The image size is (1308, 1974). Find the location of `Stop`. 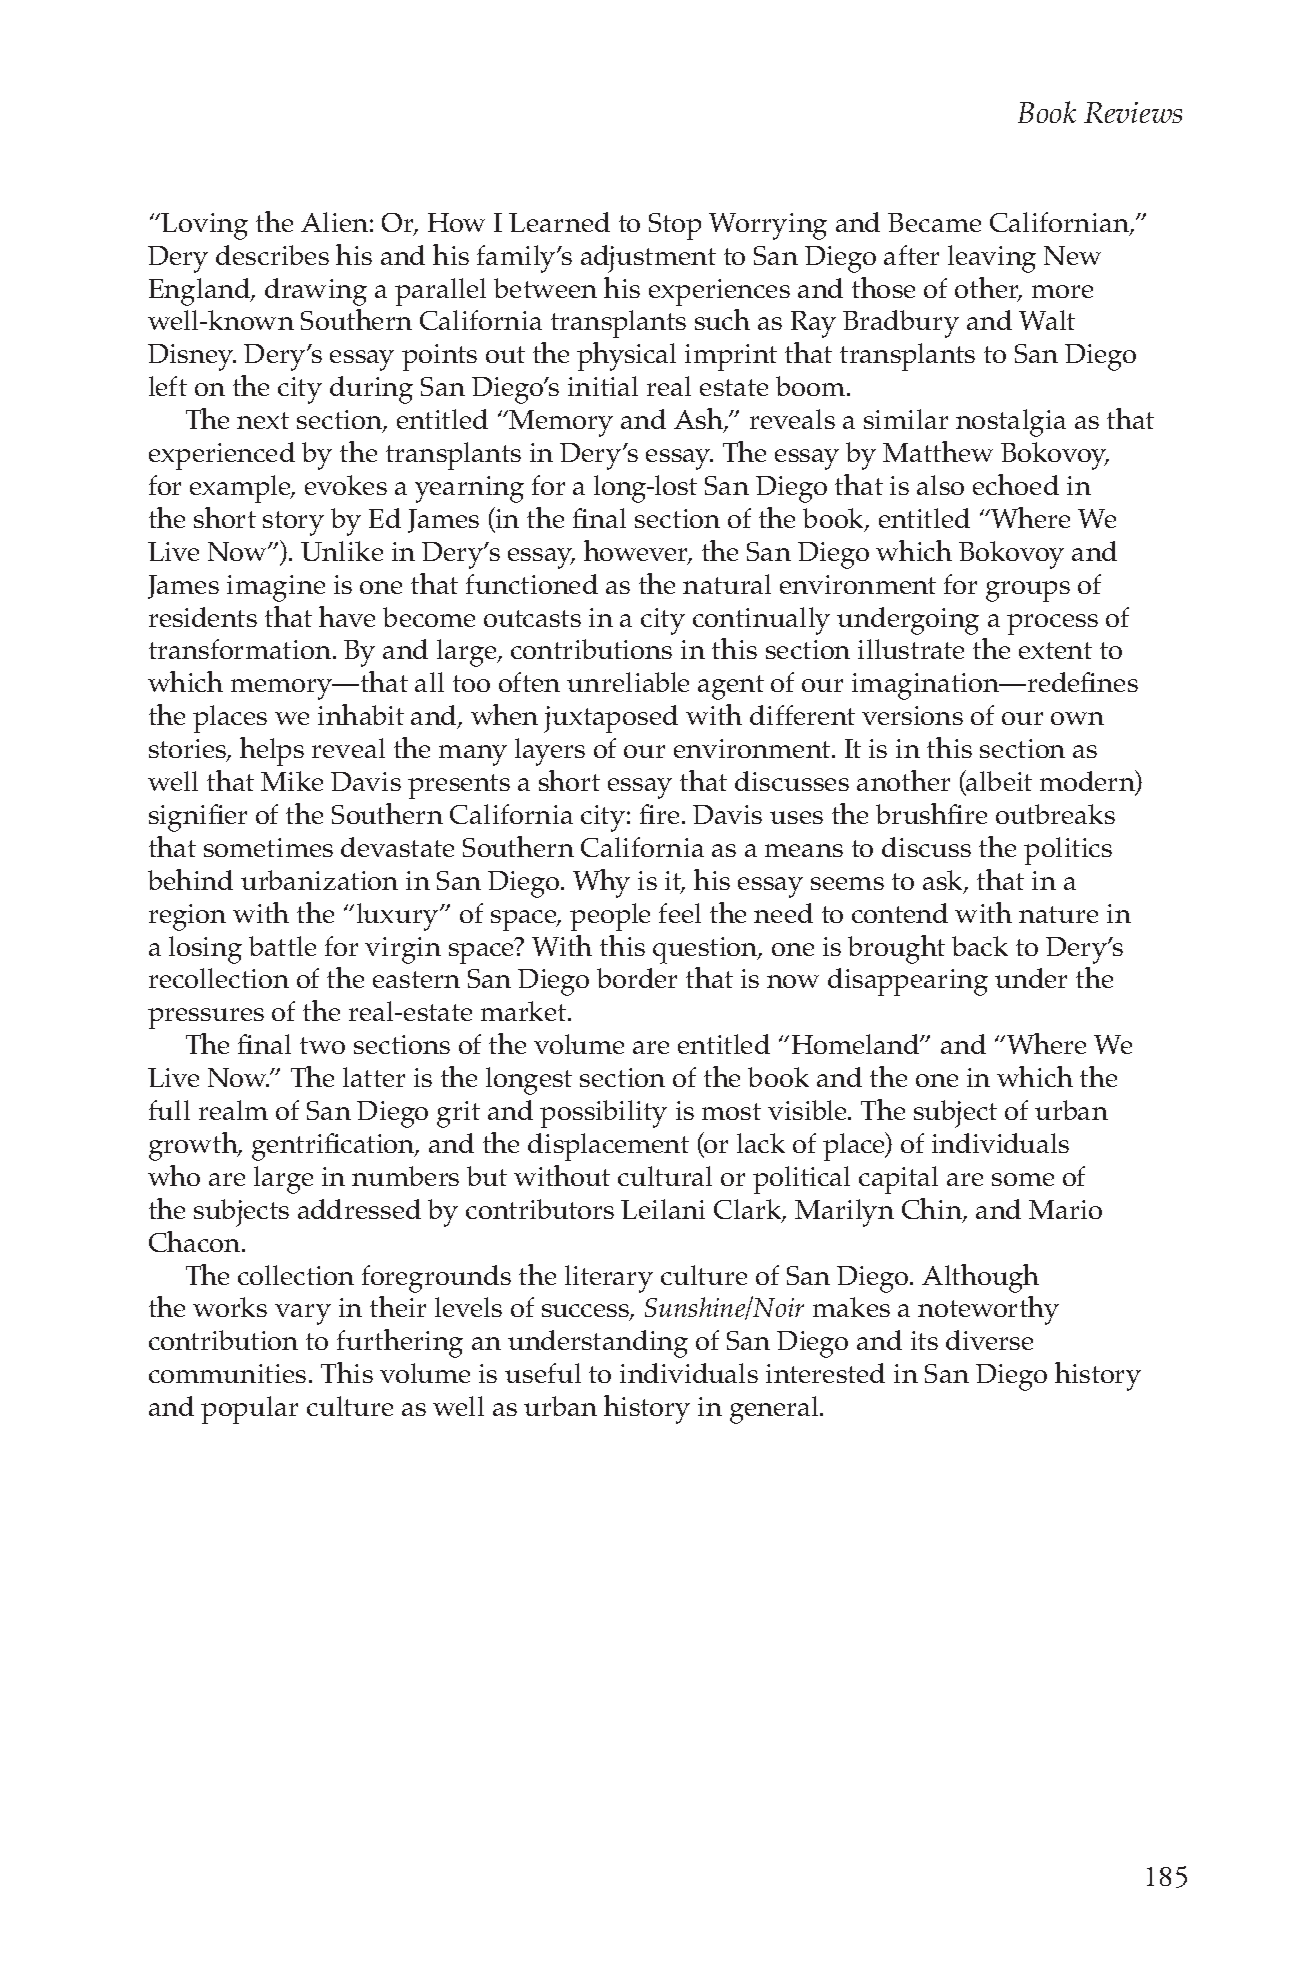

Stop is located at coordinates (675, 226).
